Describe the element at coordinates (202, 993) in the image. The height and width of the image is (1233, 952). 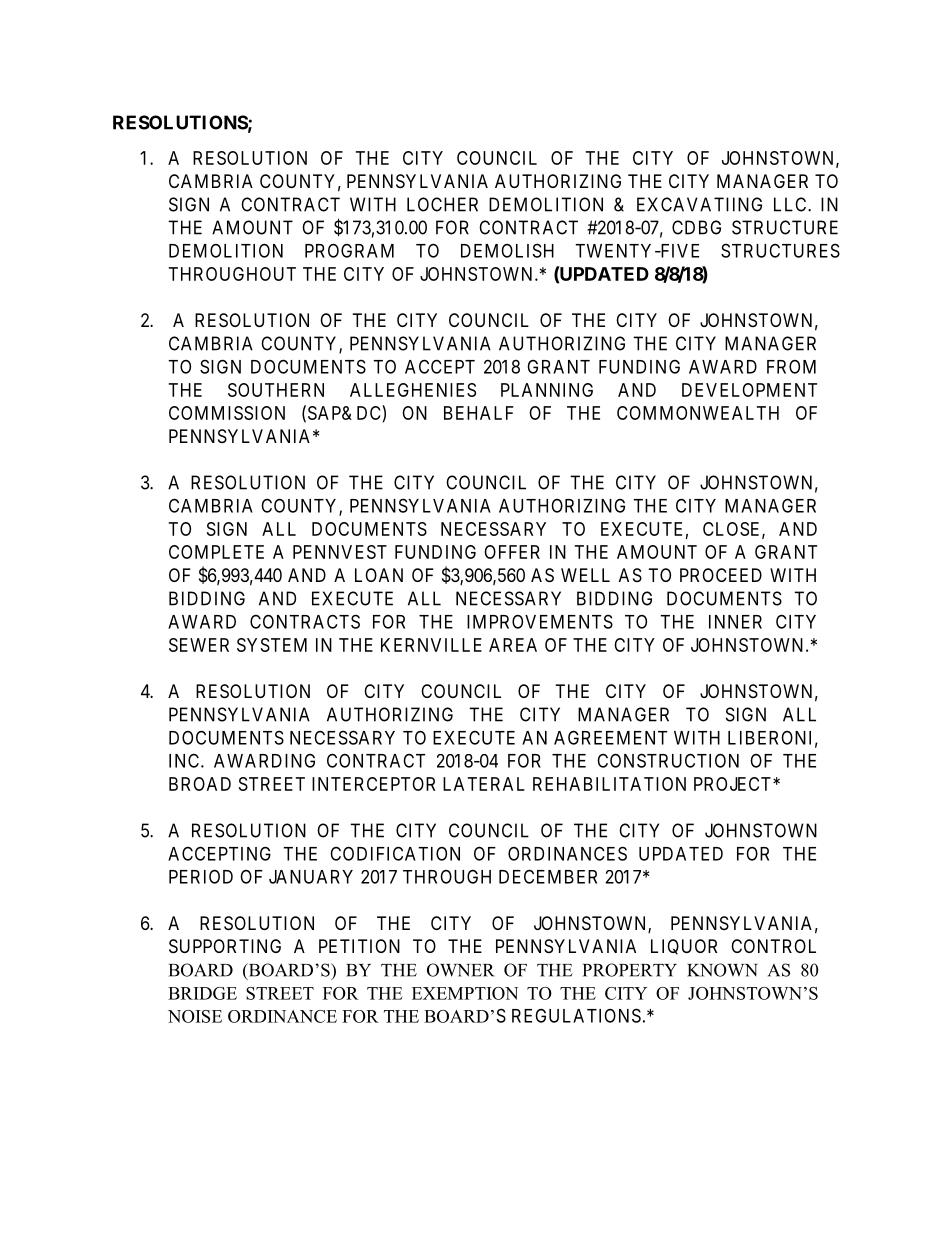
I see `BRIDGE` at that location.
